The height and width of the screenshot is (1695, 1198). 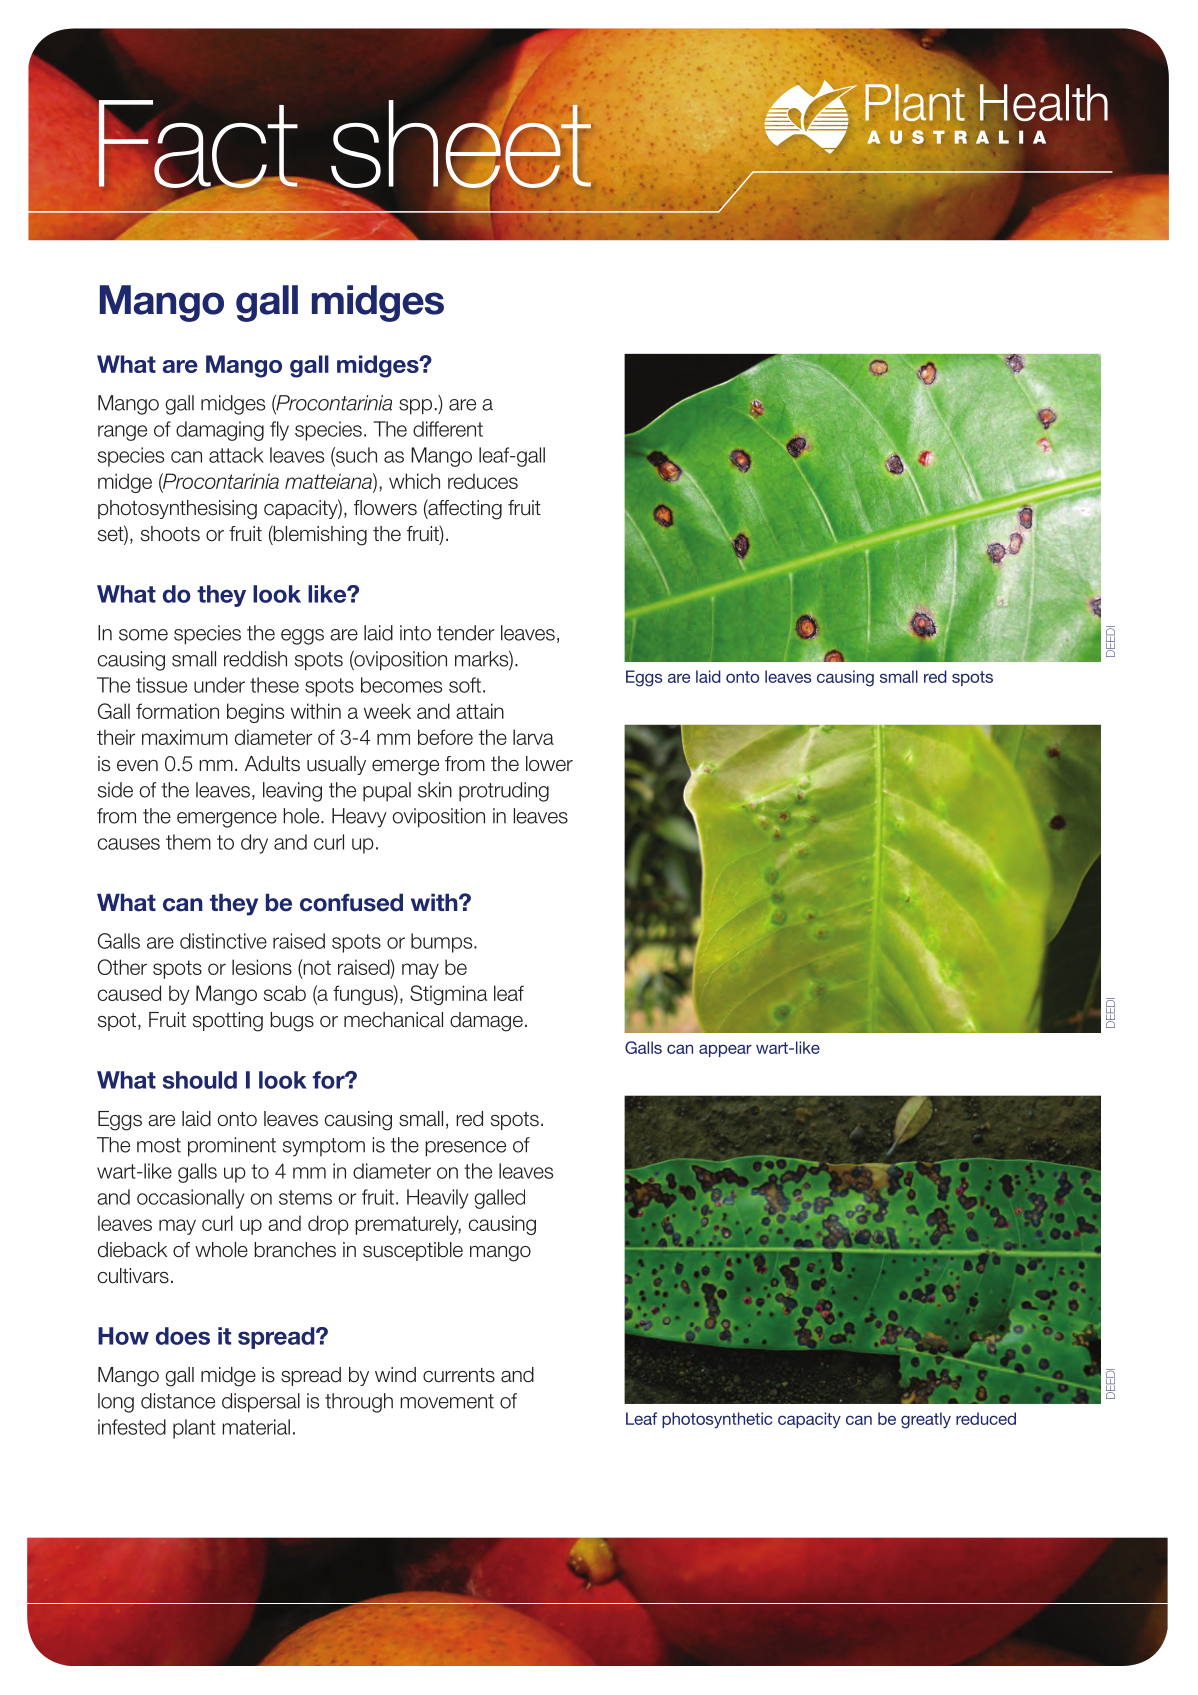 I want to click on dispersal, so click(x=261, y=1403).
